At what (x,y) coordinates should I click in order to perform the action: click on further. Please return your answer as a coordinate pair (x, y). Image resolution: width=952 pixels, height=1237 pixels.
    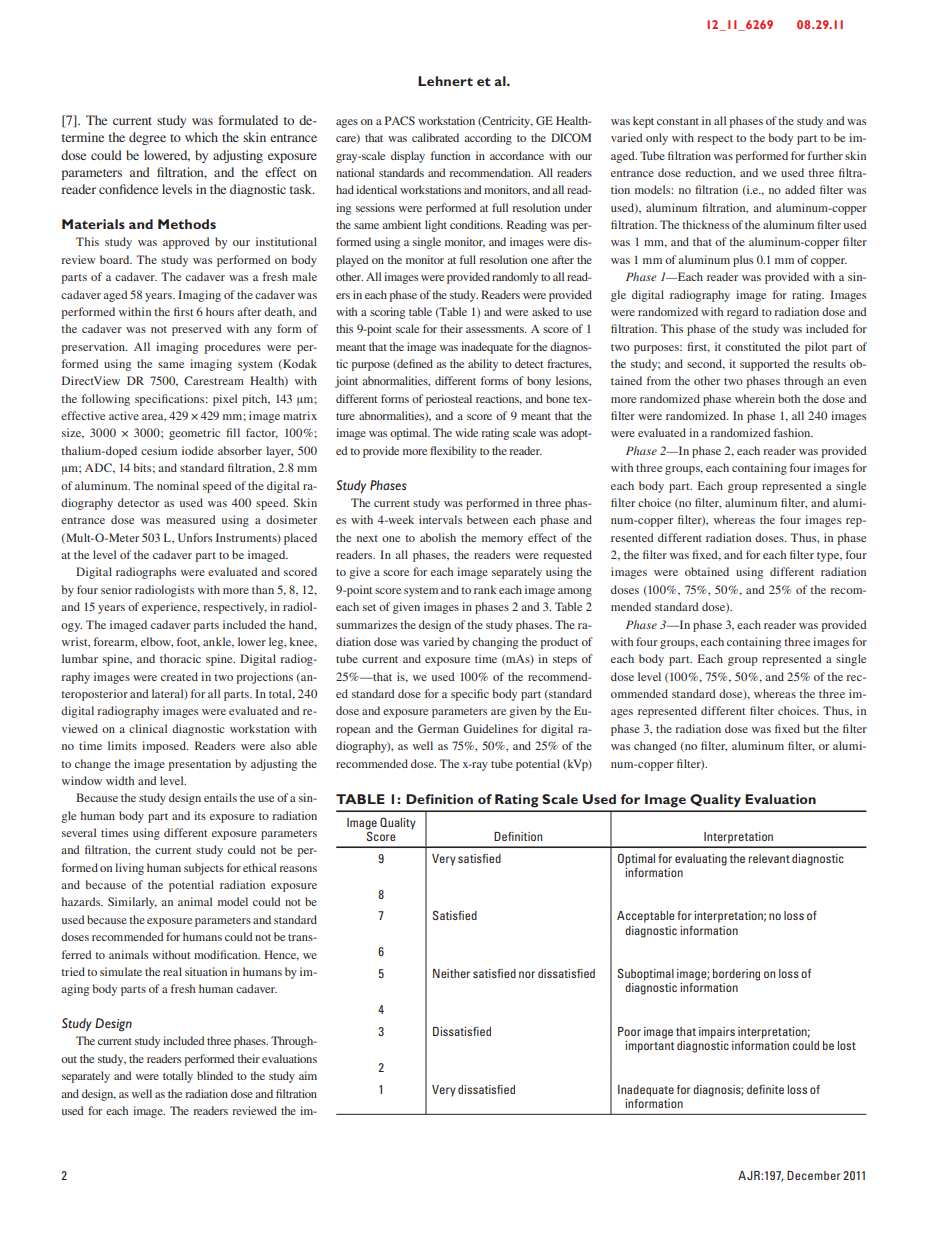
    Looking at the image, I should click on (825, 155).
